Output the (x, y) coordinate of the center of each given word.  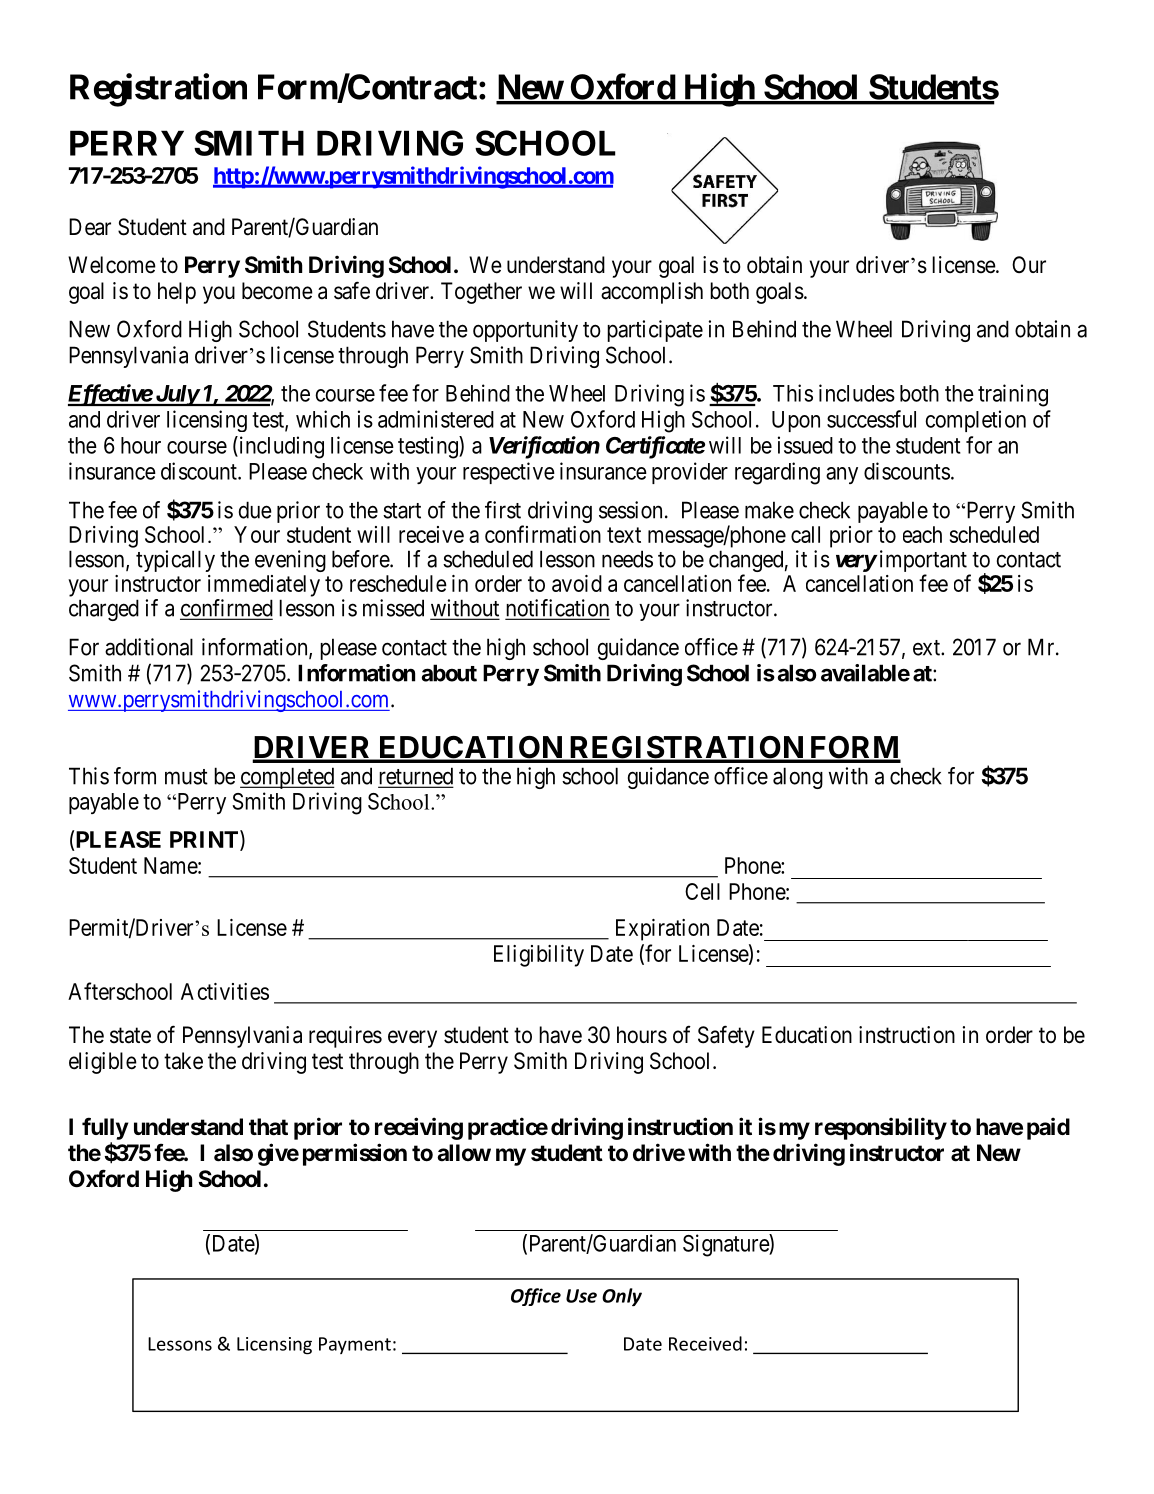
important (923, 562)
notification (557, 609)
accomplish (652, 293)
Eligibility (539, 956)
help (177, 293)
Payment (355, 1345)
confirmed (226, 609)
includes (857, 393)
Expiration (662, 930)
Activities (225, 991)
